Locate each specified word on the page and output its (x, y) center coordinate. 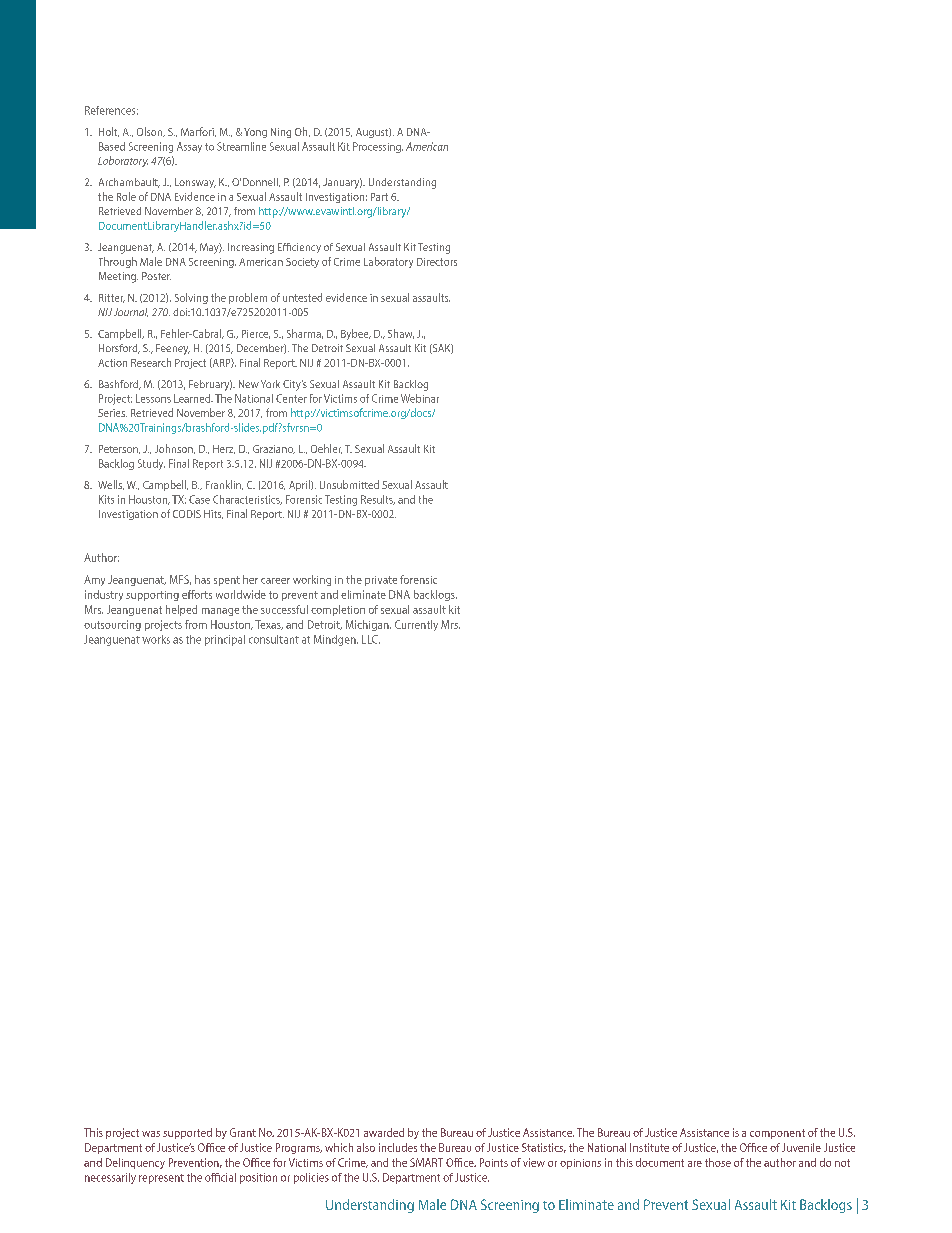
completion (338, 610)
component (777, 1134)
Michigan (368, 625)
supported (187, 1133)
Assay (189, 147)
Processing (378, 147)
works (156, 639)
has (202, 579)
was (151, 1134)
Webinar (420, 398)
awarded (384, 1132)
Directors (437, 262)
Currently (416, 625)
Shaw (401, 334)
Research (151, 362)
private (381, 581)
